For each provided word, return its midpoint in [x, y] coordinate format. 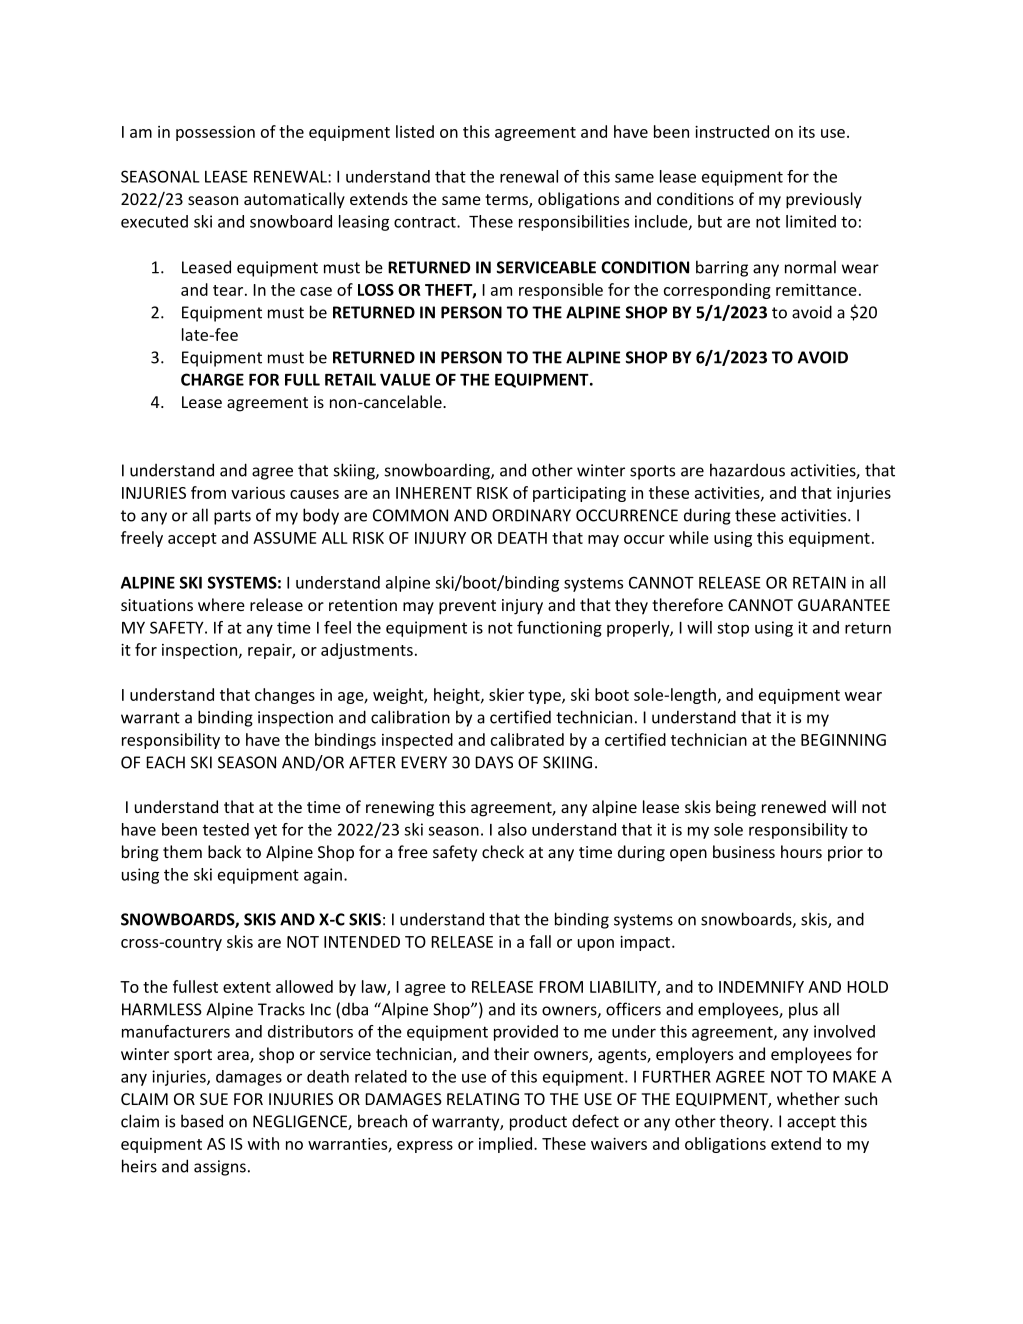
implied [505, 1145]
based [202, 1121]
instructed [732, 131]
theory [745, 1122]
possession [215, 133]
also [512, 829]
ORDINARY [531, 515]
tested [226, 829]
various [258, 493]
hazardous [747, 470]
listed [415, 131]
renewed [794, 806]
